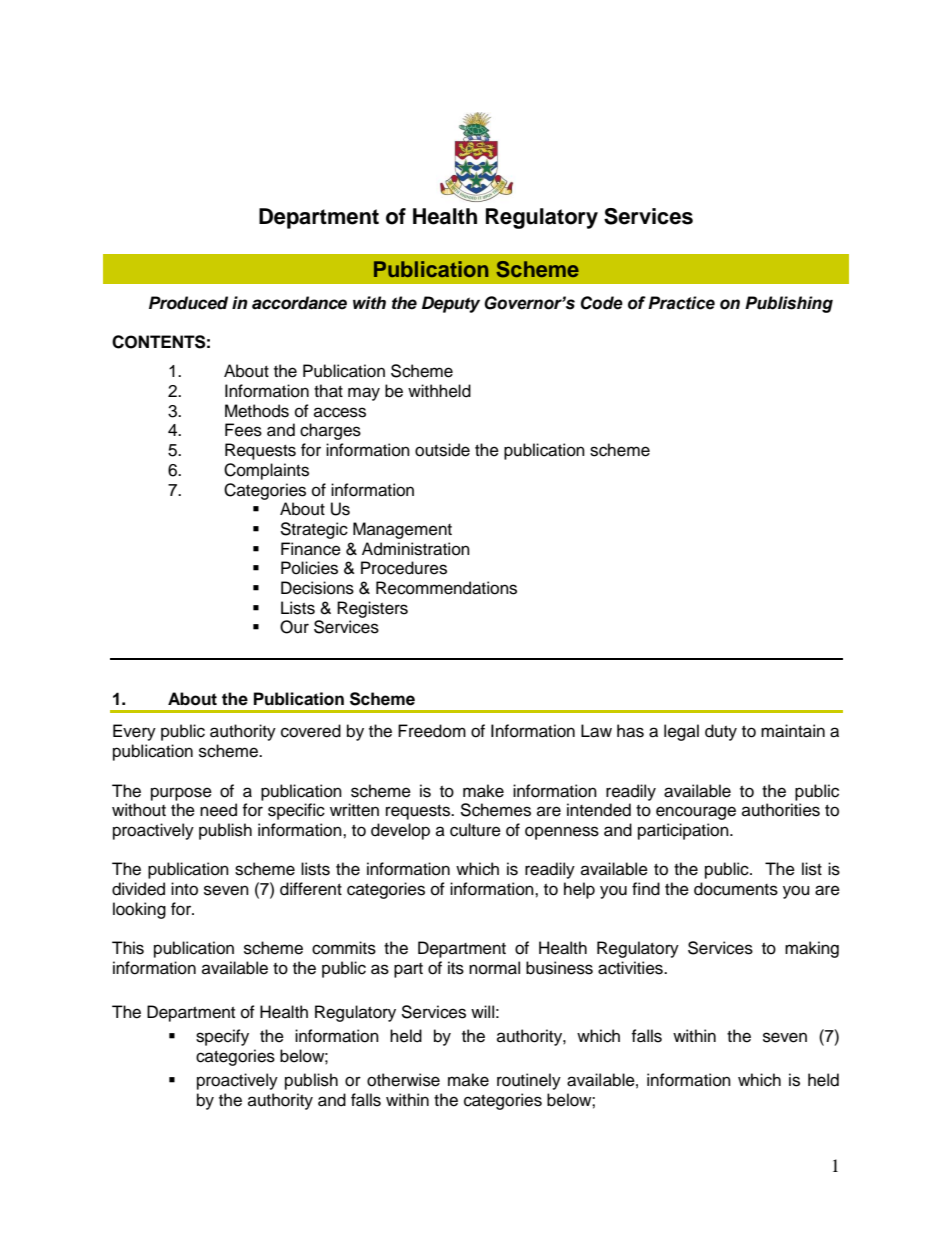  Describe the element at coordinates (222, 1037) in the image. I see `specify` at that location.
